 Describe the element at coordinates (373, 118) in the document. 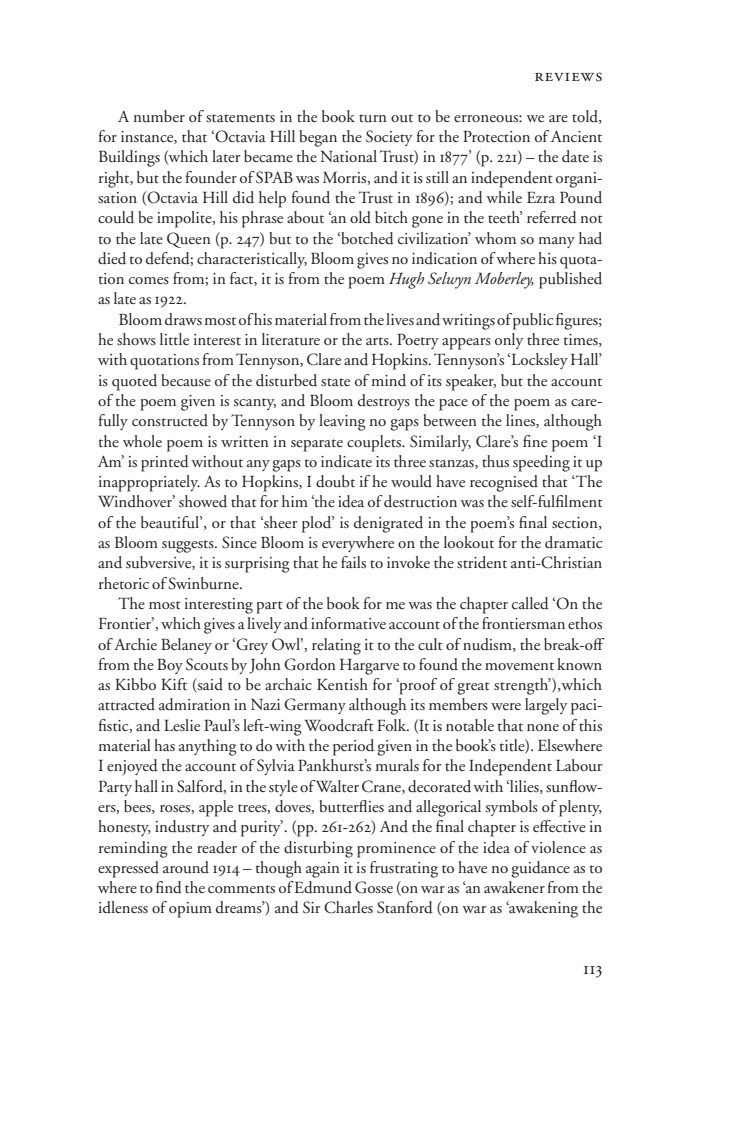

I see `turn` at that location.
